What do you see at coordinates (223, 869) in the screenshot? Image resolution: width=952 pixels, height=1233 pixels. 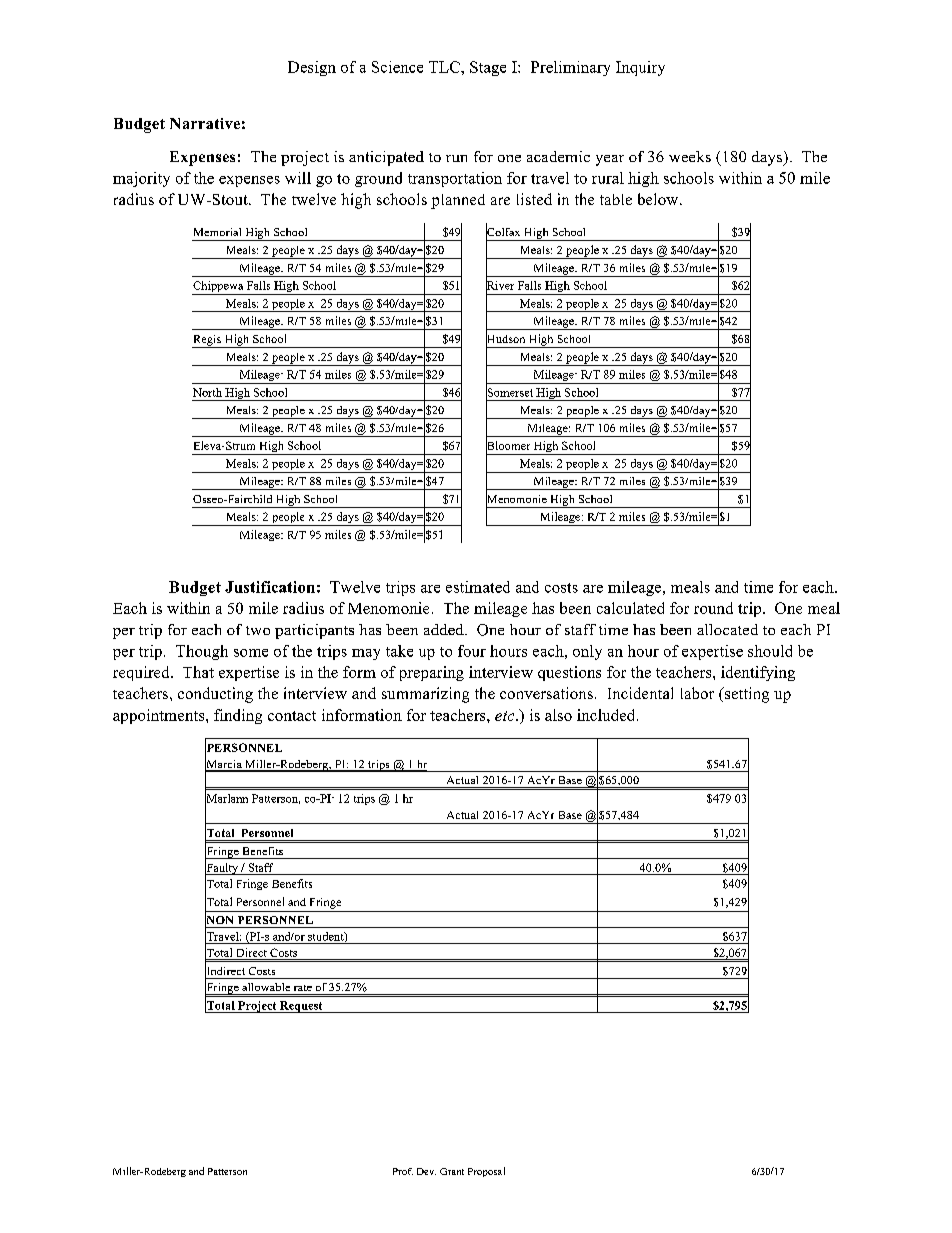 I see `Faulty` at bounding box center [223, 869].
